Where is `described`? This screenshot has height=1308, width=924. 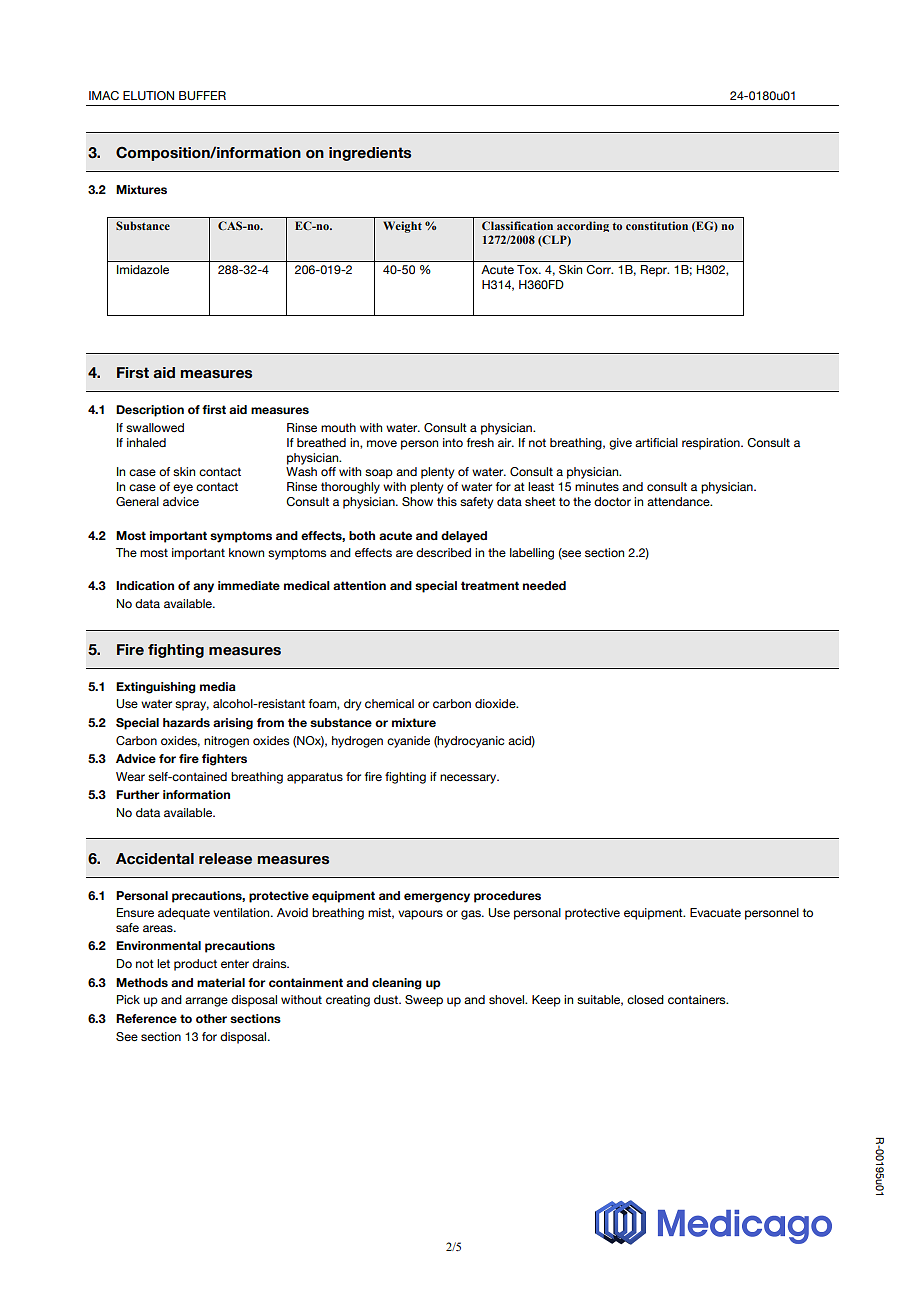 described is located at coordinates (443, 552).
